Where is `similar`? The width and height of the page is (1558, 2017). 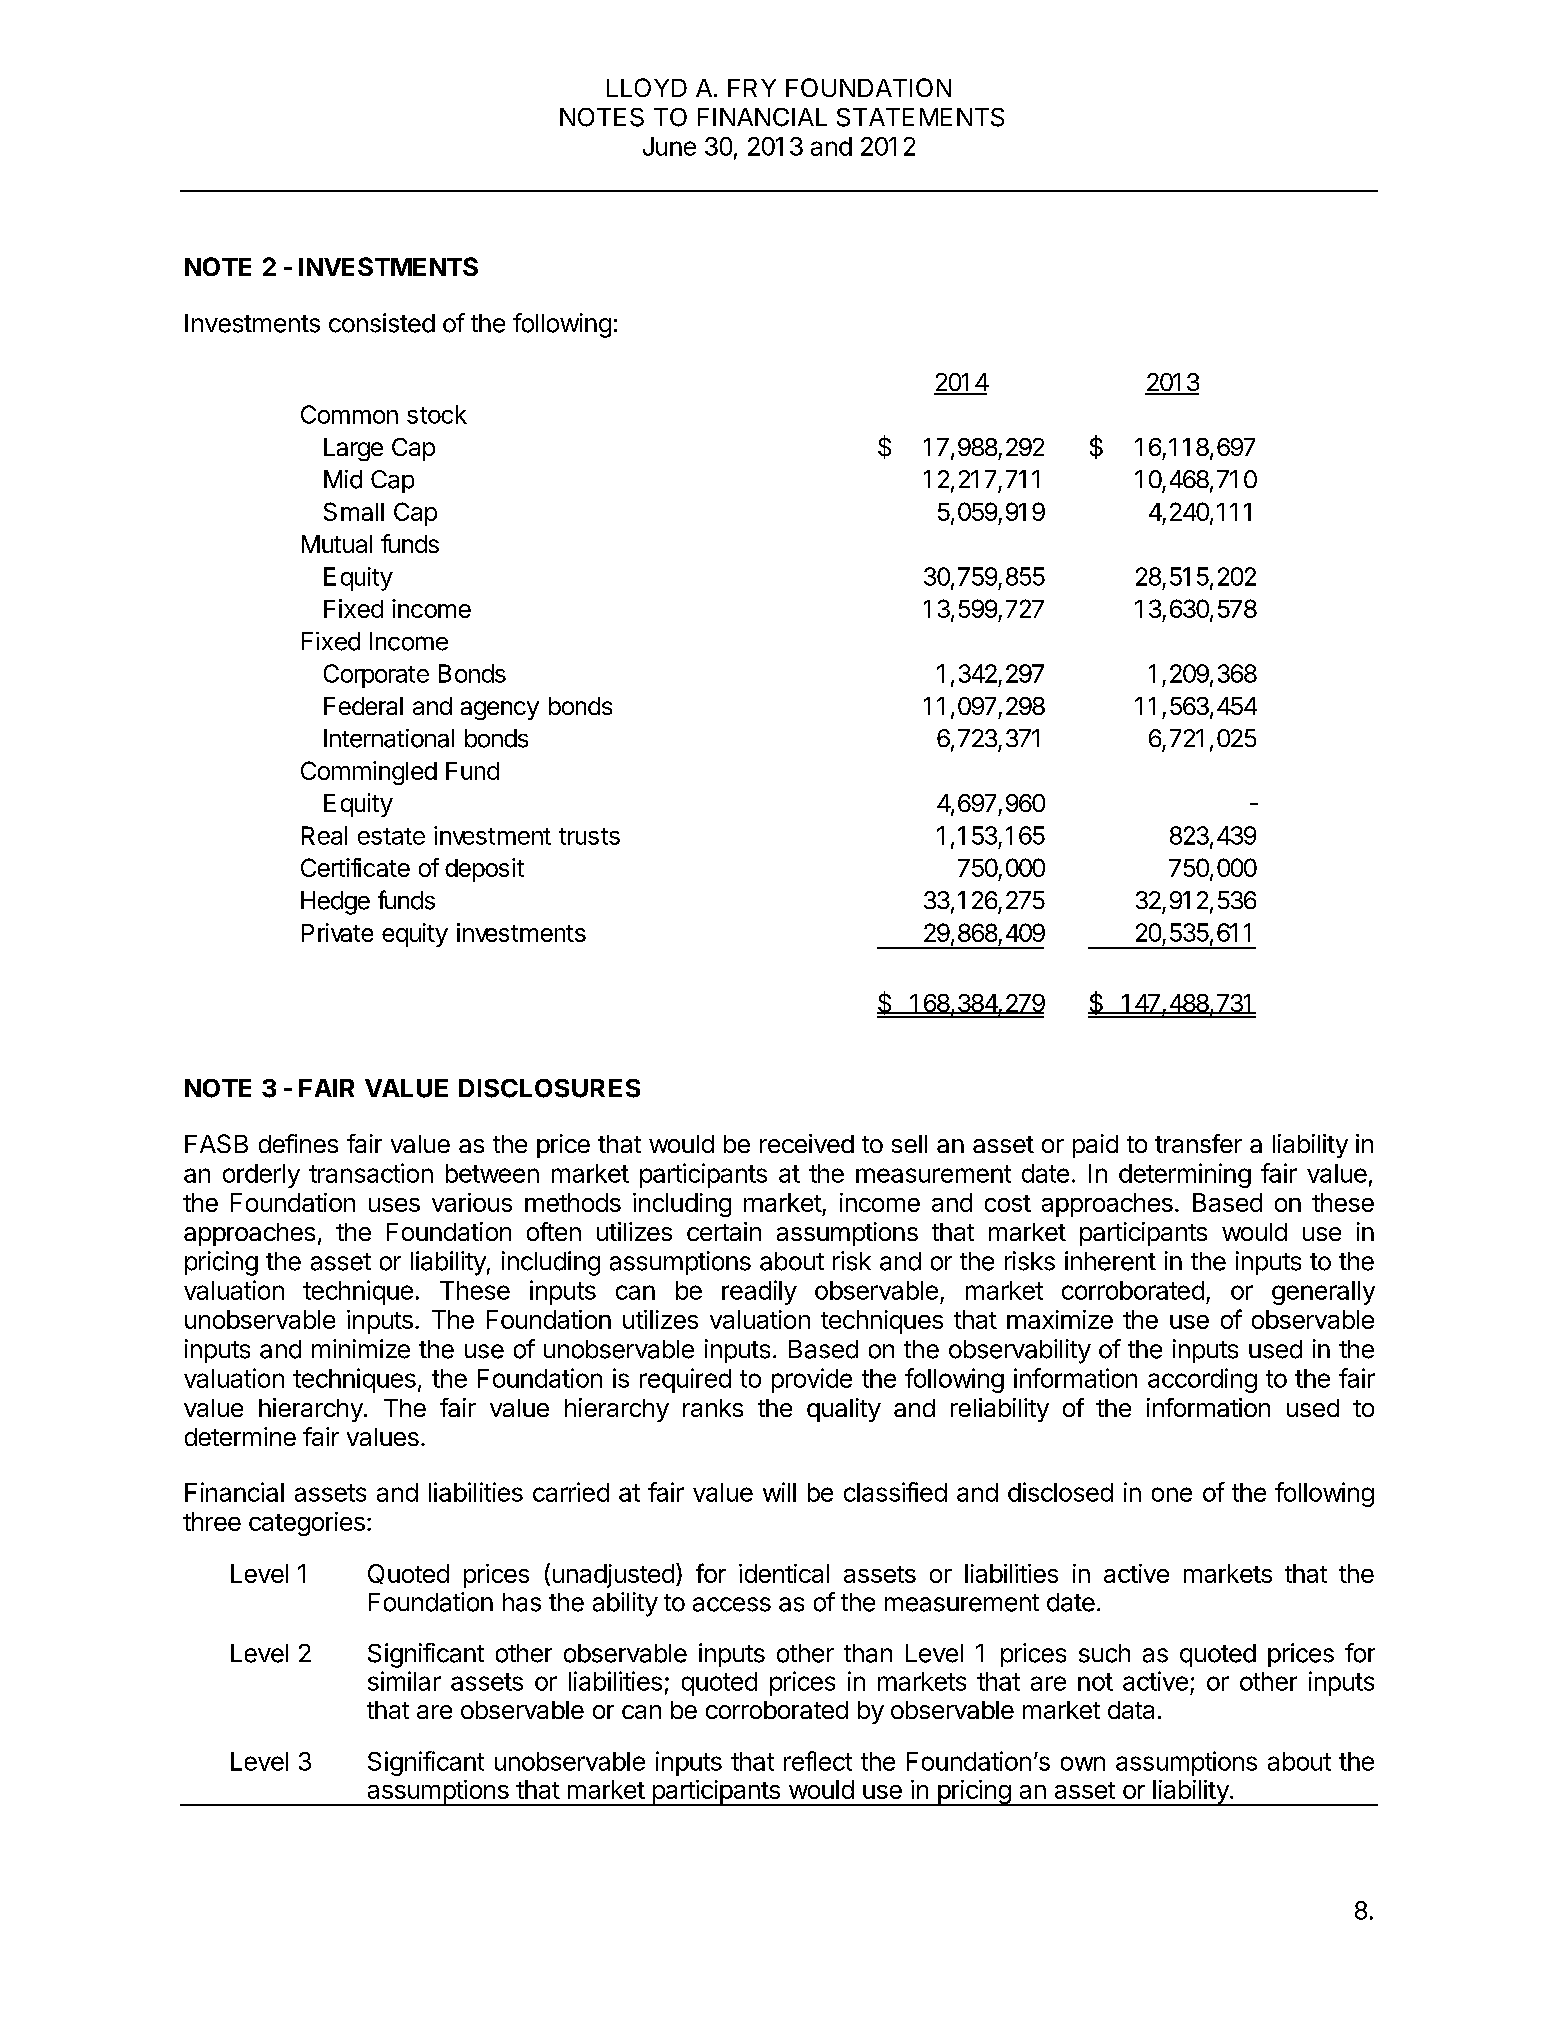
similar is located at coordinates (404, 1681).
